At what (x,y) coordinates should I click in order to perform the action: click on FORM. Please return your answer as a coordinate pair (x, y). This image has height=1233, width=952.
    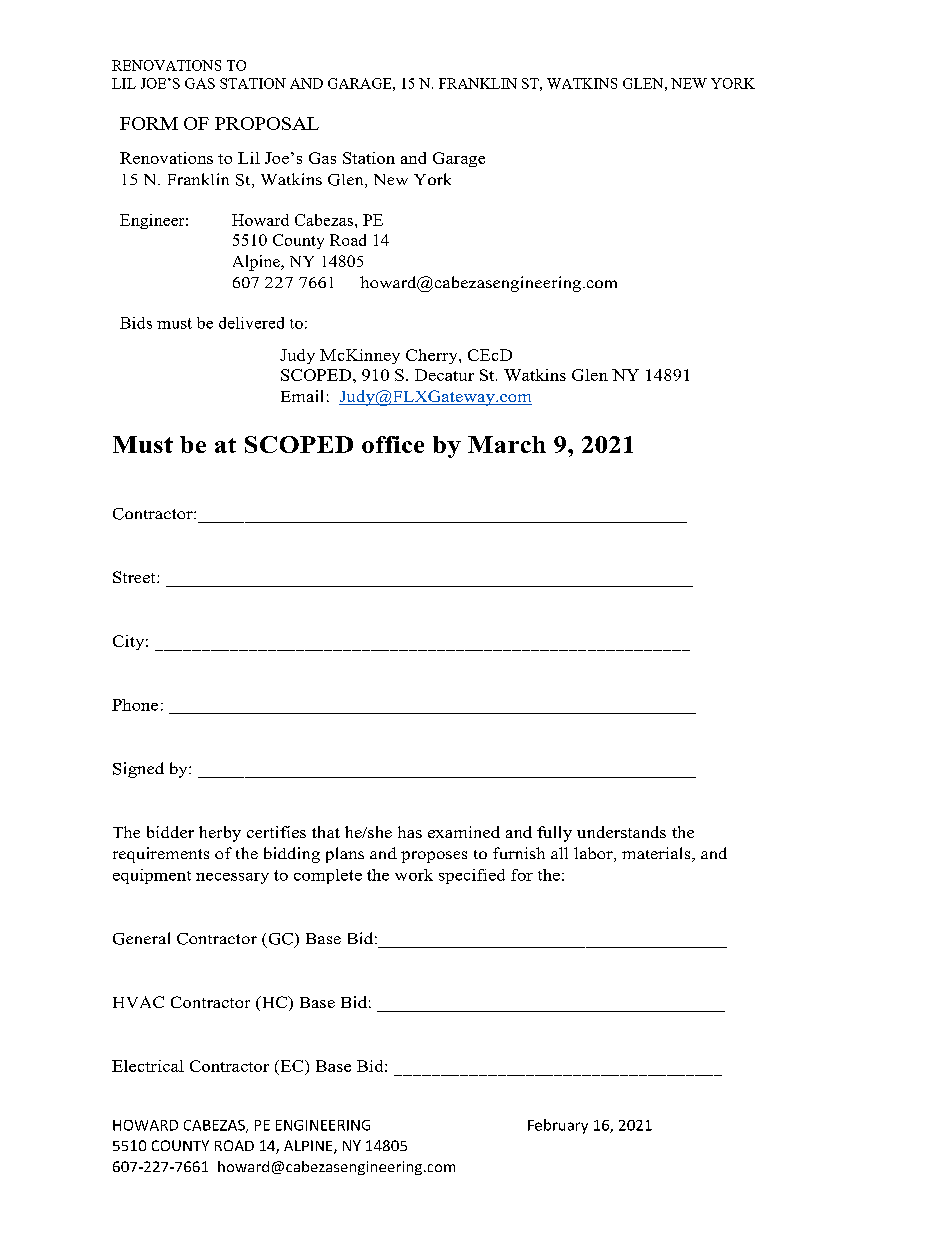
    Looking at the image, I should click on (149, 123).
